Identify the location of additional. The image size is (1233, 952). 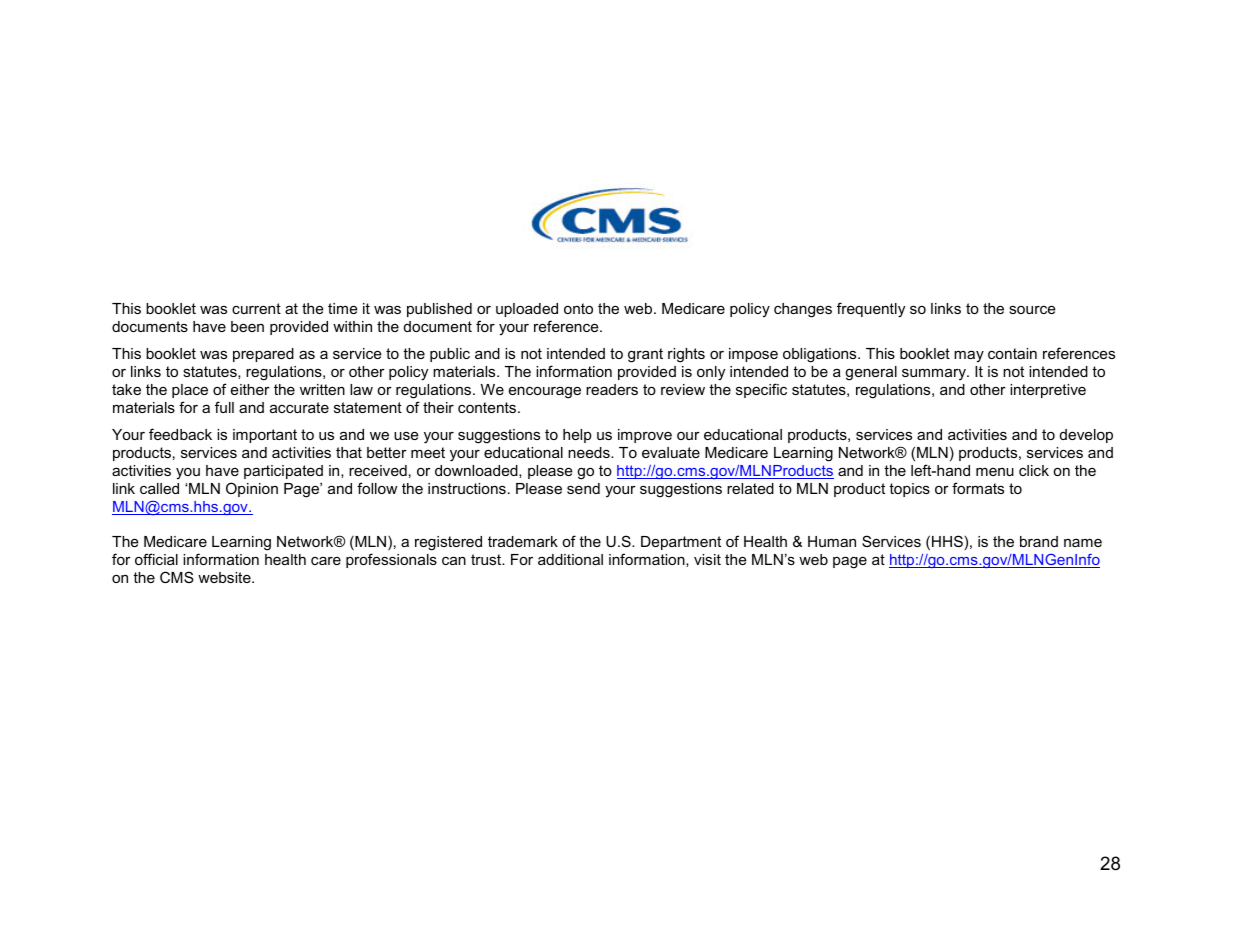
(570, 559).
